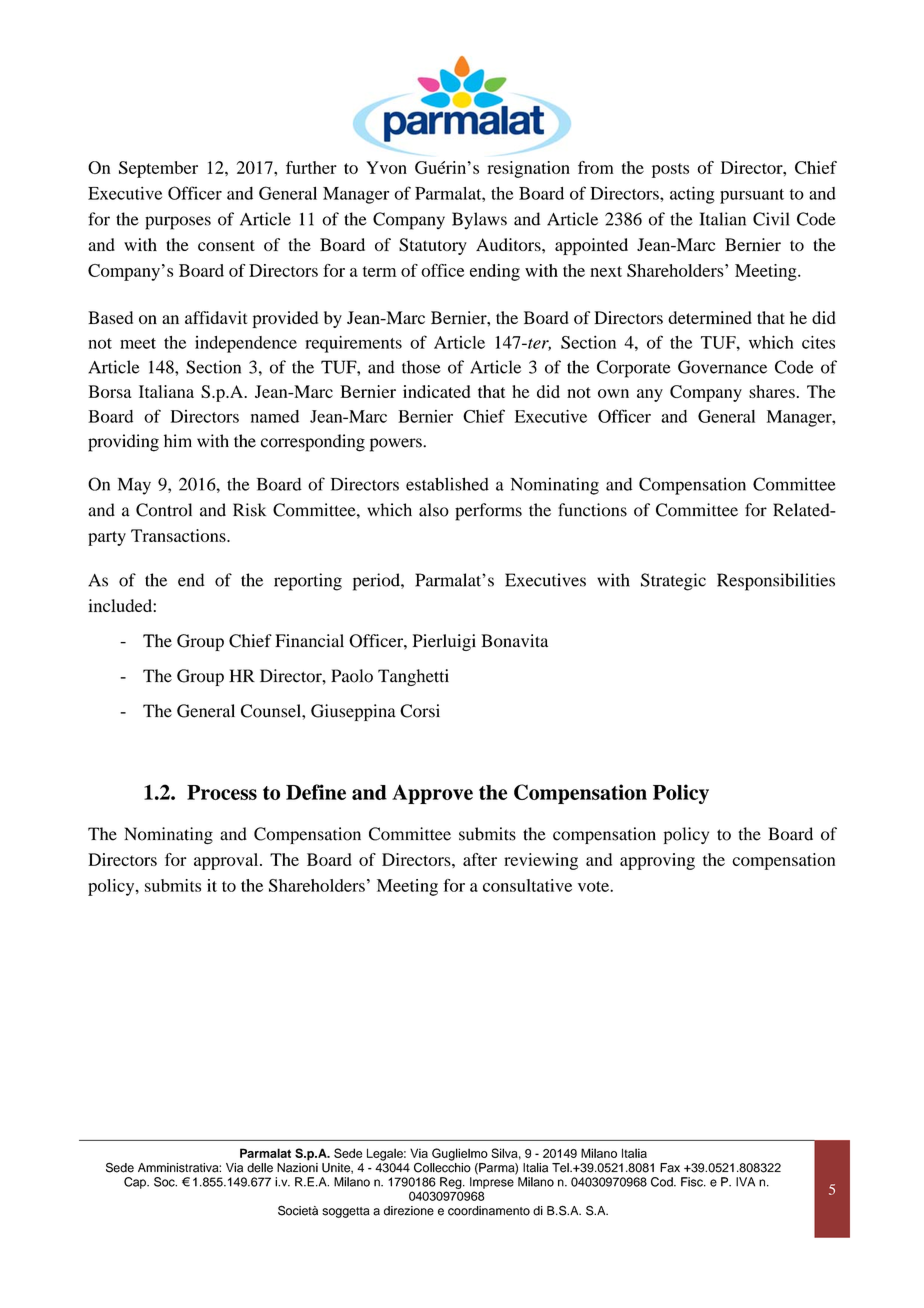 Image resolution: width=924 pixels, height=1308 pixels. I want to click on pursuant, so click(752, 196).
